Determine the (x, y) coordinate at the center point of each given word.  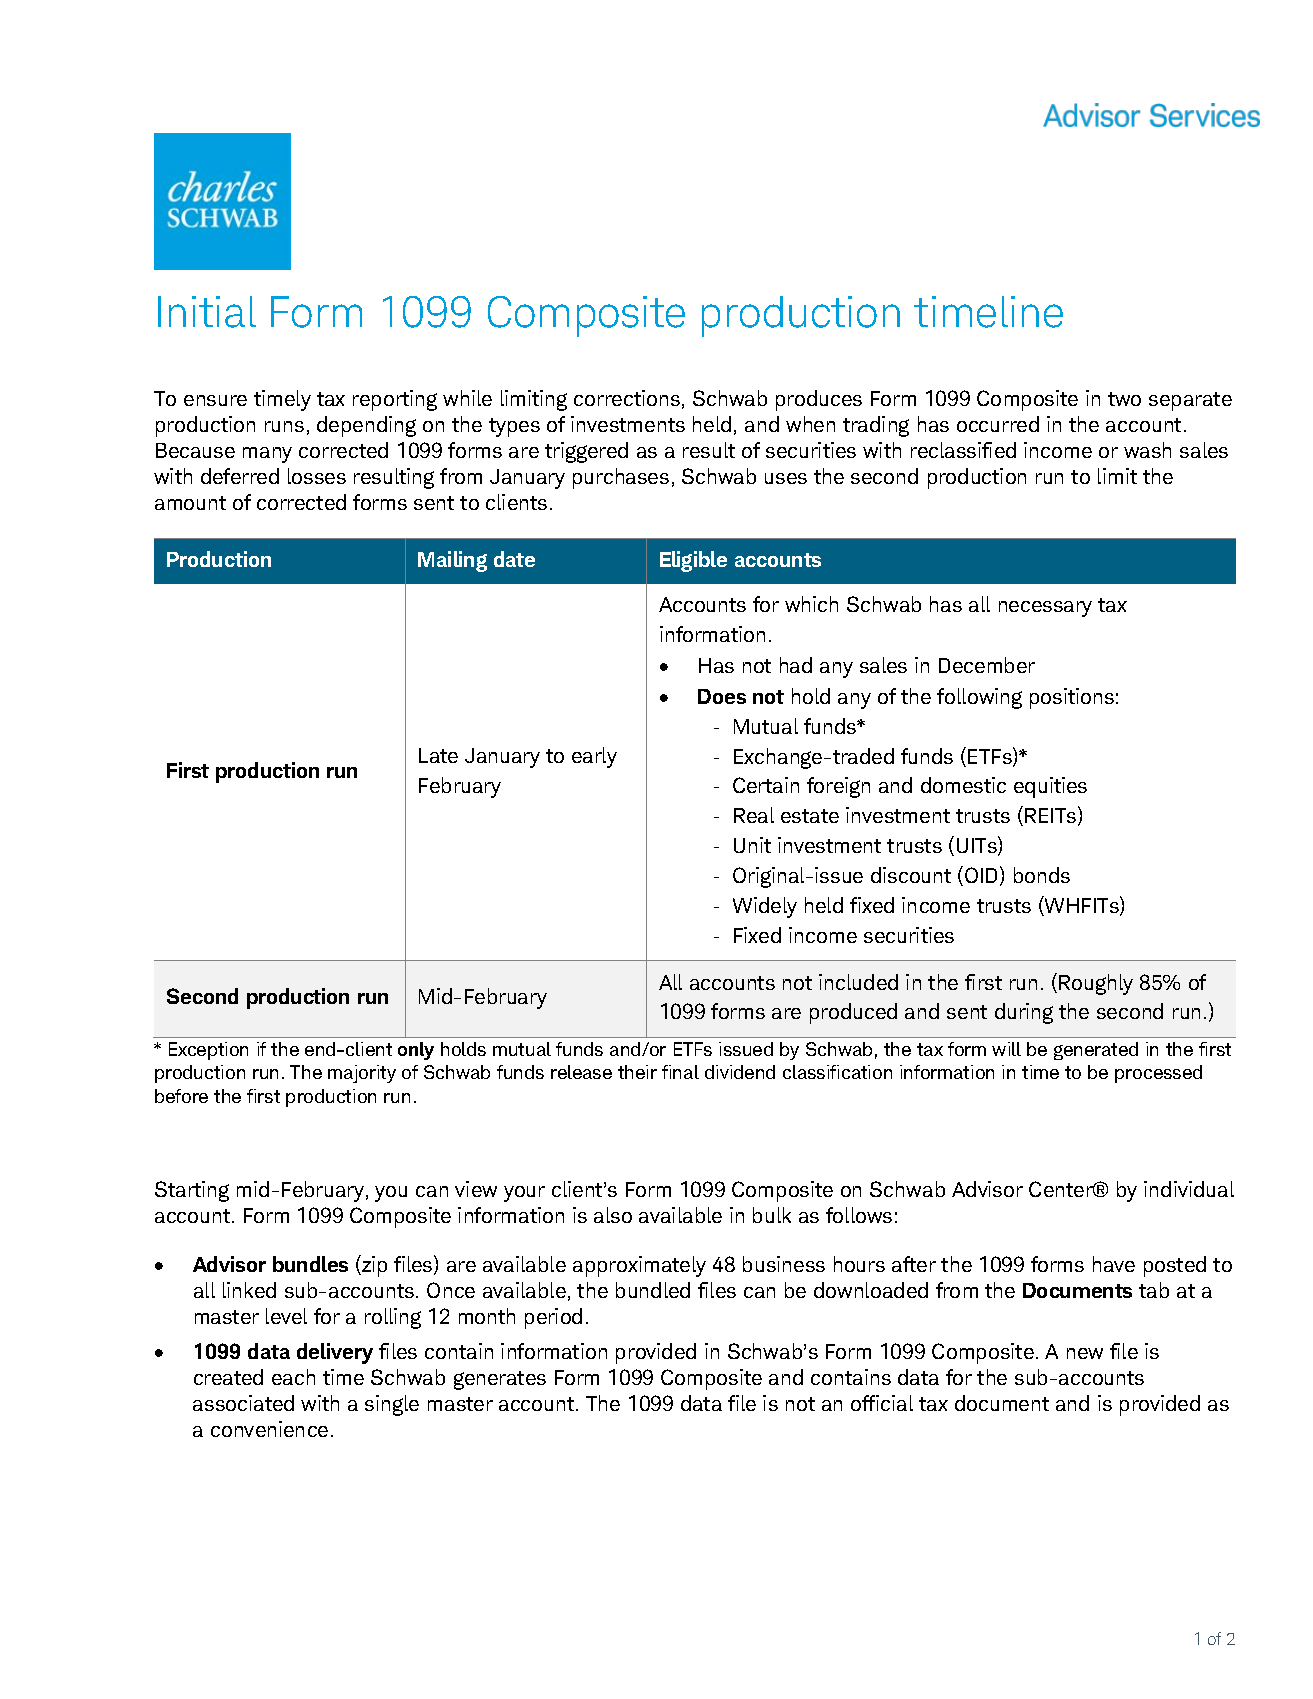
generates (500, 1380)
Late (438, 755)
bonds (1042, 875)
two (1124, 399)
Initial (207, 312)
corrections (627, 398)
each (293, 1377)
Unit (752, 845)
